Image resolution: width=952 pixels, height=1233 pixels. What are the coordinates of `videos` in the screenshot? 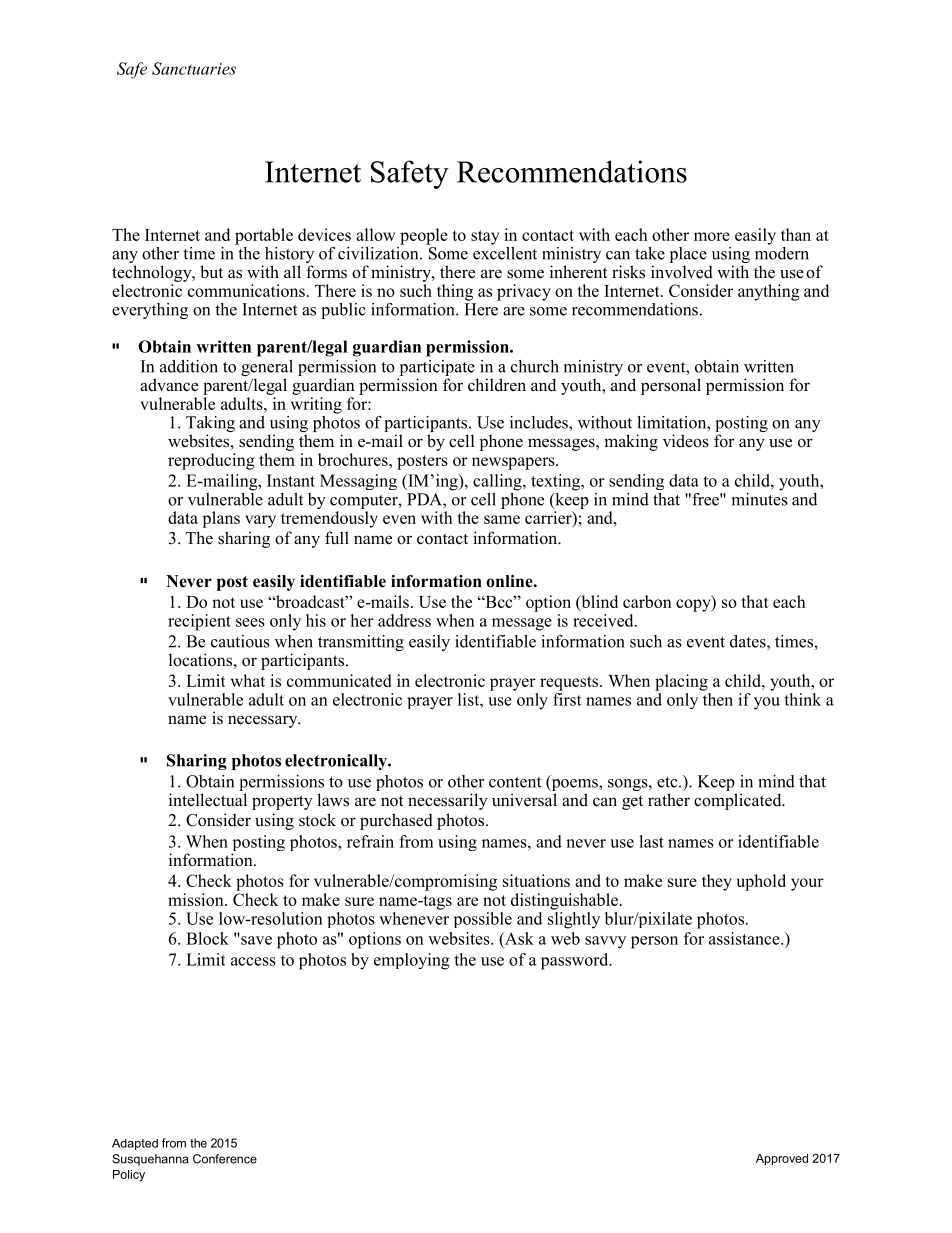 It's located at (686, 441).
